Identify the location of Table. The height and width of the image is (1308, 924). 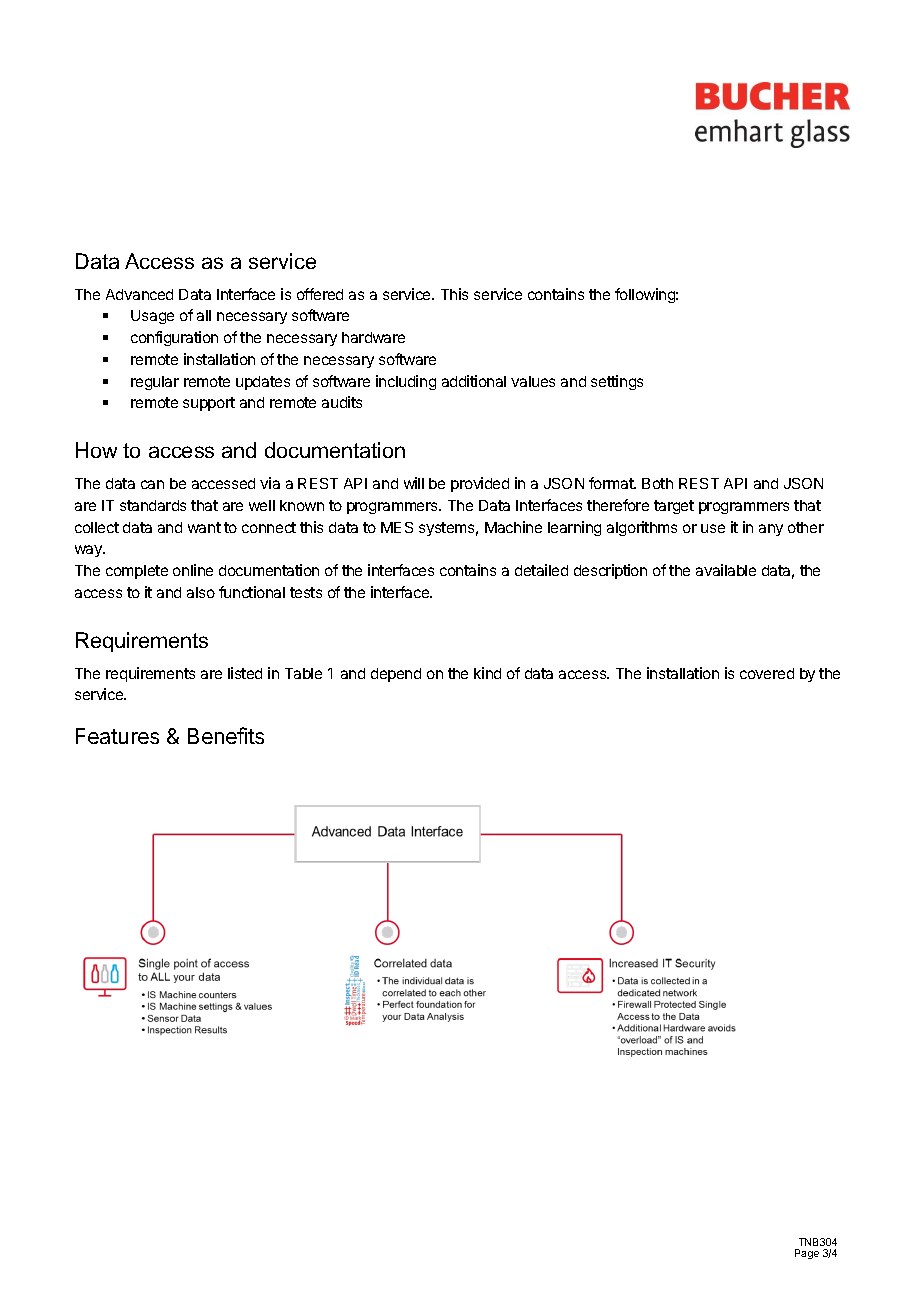
(303, 673).
